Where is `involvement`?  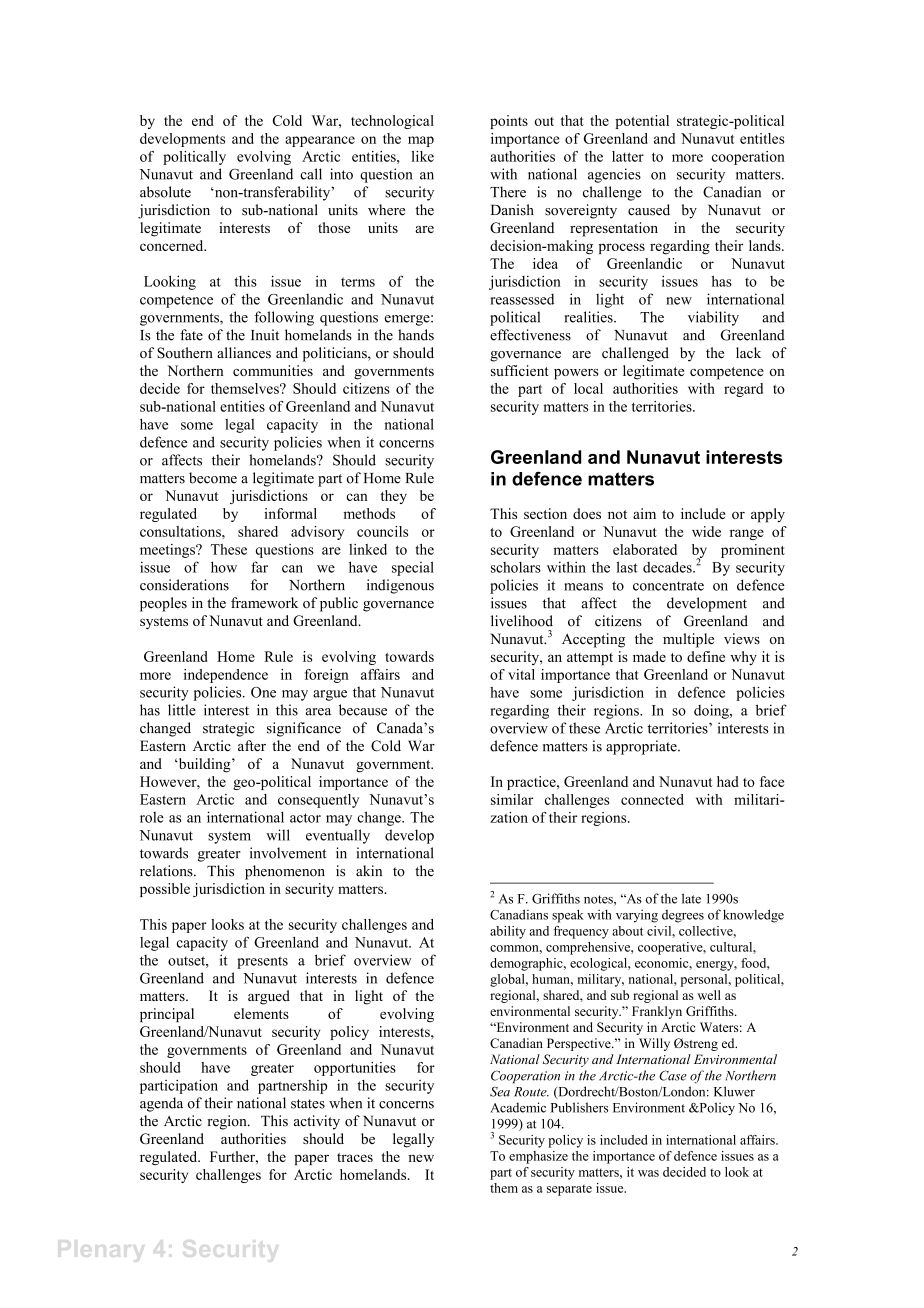
involvement is located at coordinates (288, 853).
